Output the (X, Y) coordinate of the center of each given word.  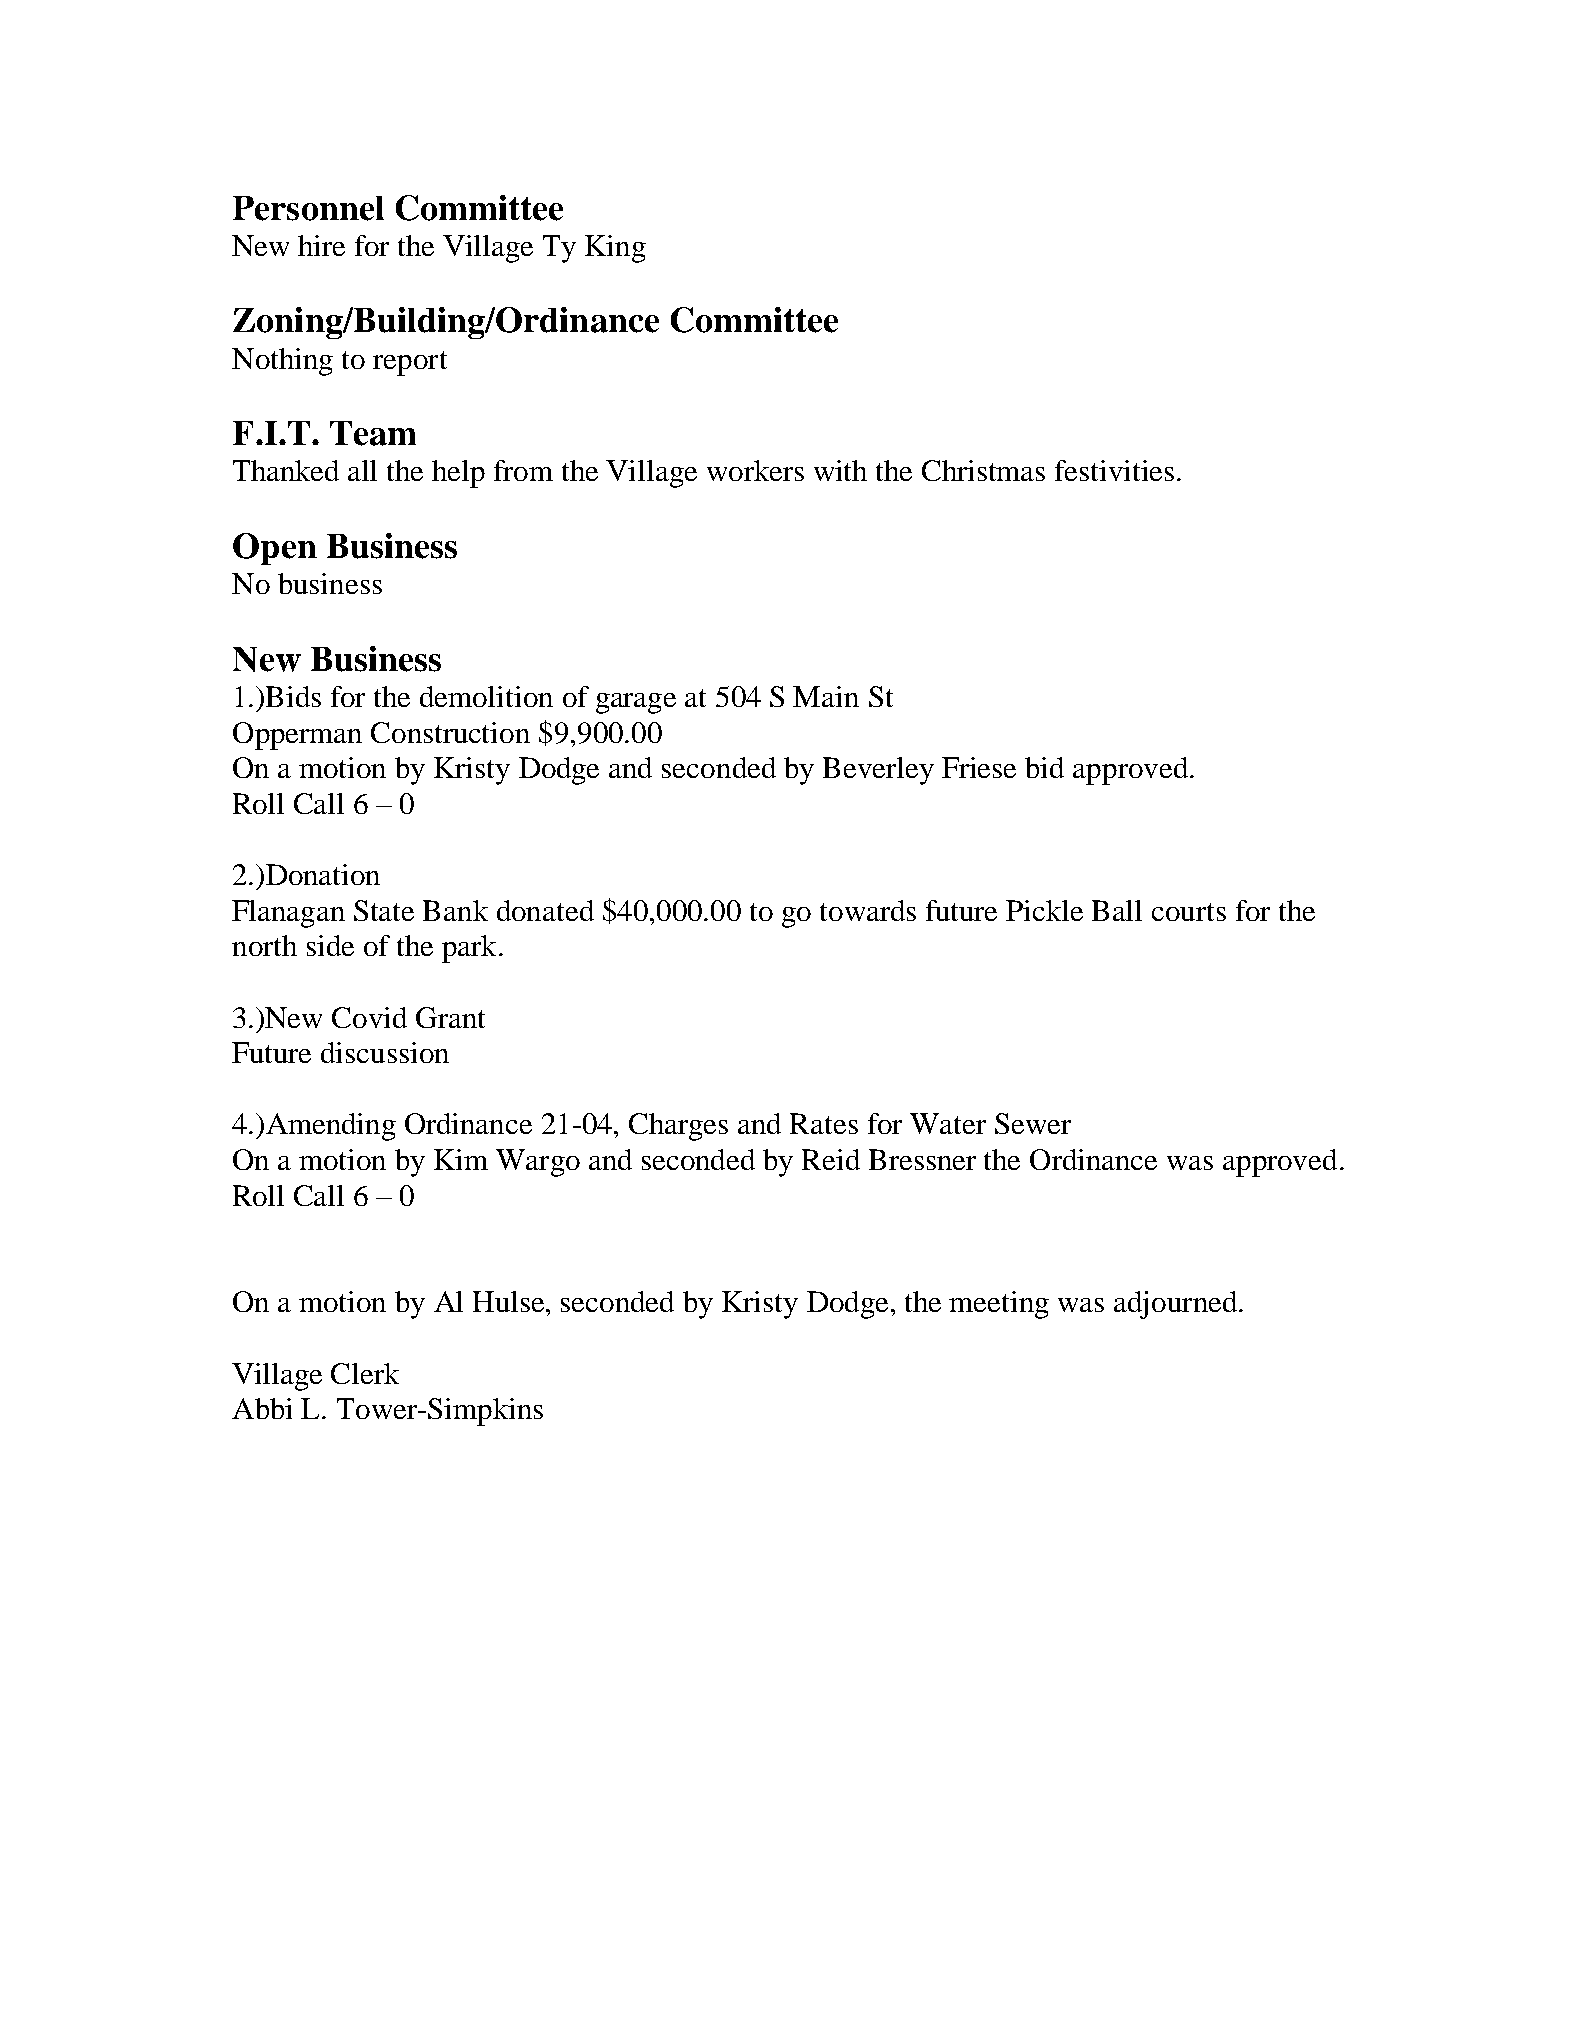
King (615, 249)
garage (636, 703)
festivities (1114, 470)
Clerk (365, 1373)
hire (321, 245)
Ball (1117, 910)
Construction (450, 732)
